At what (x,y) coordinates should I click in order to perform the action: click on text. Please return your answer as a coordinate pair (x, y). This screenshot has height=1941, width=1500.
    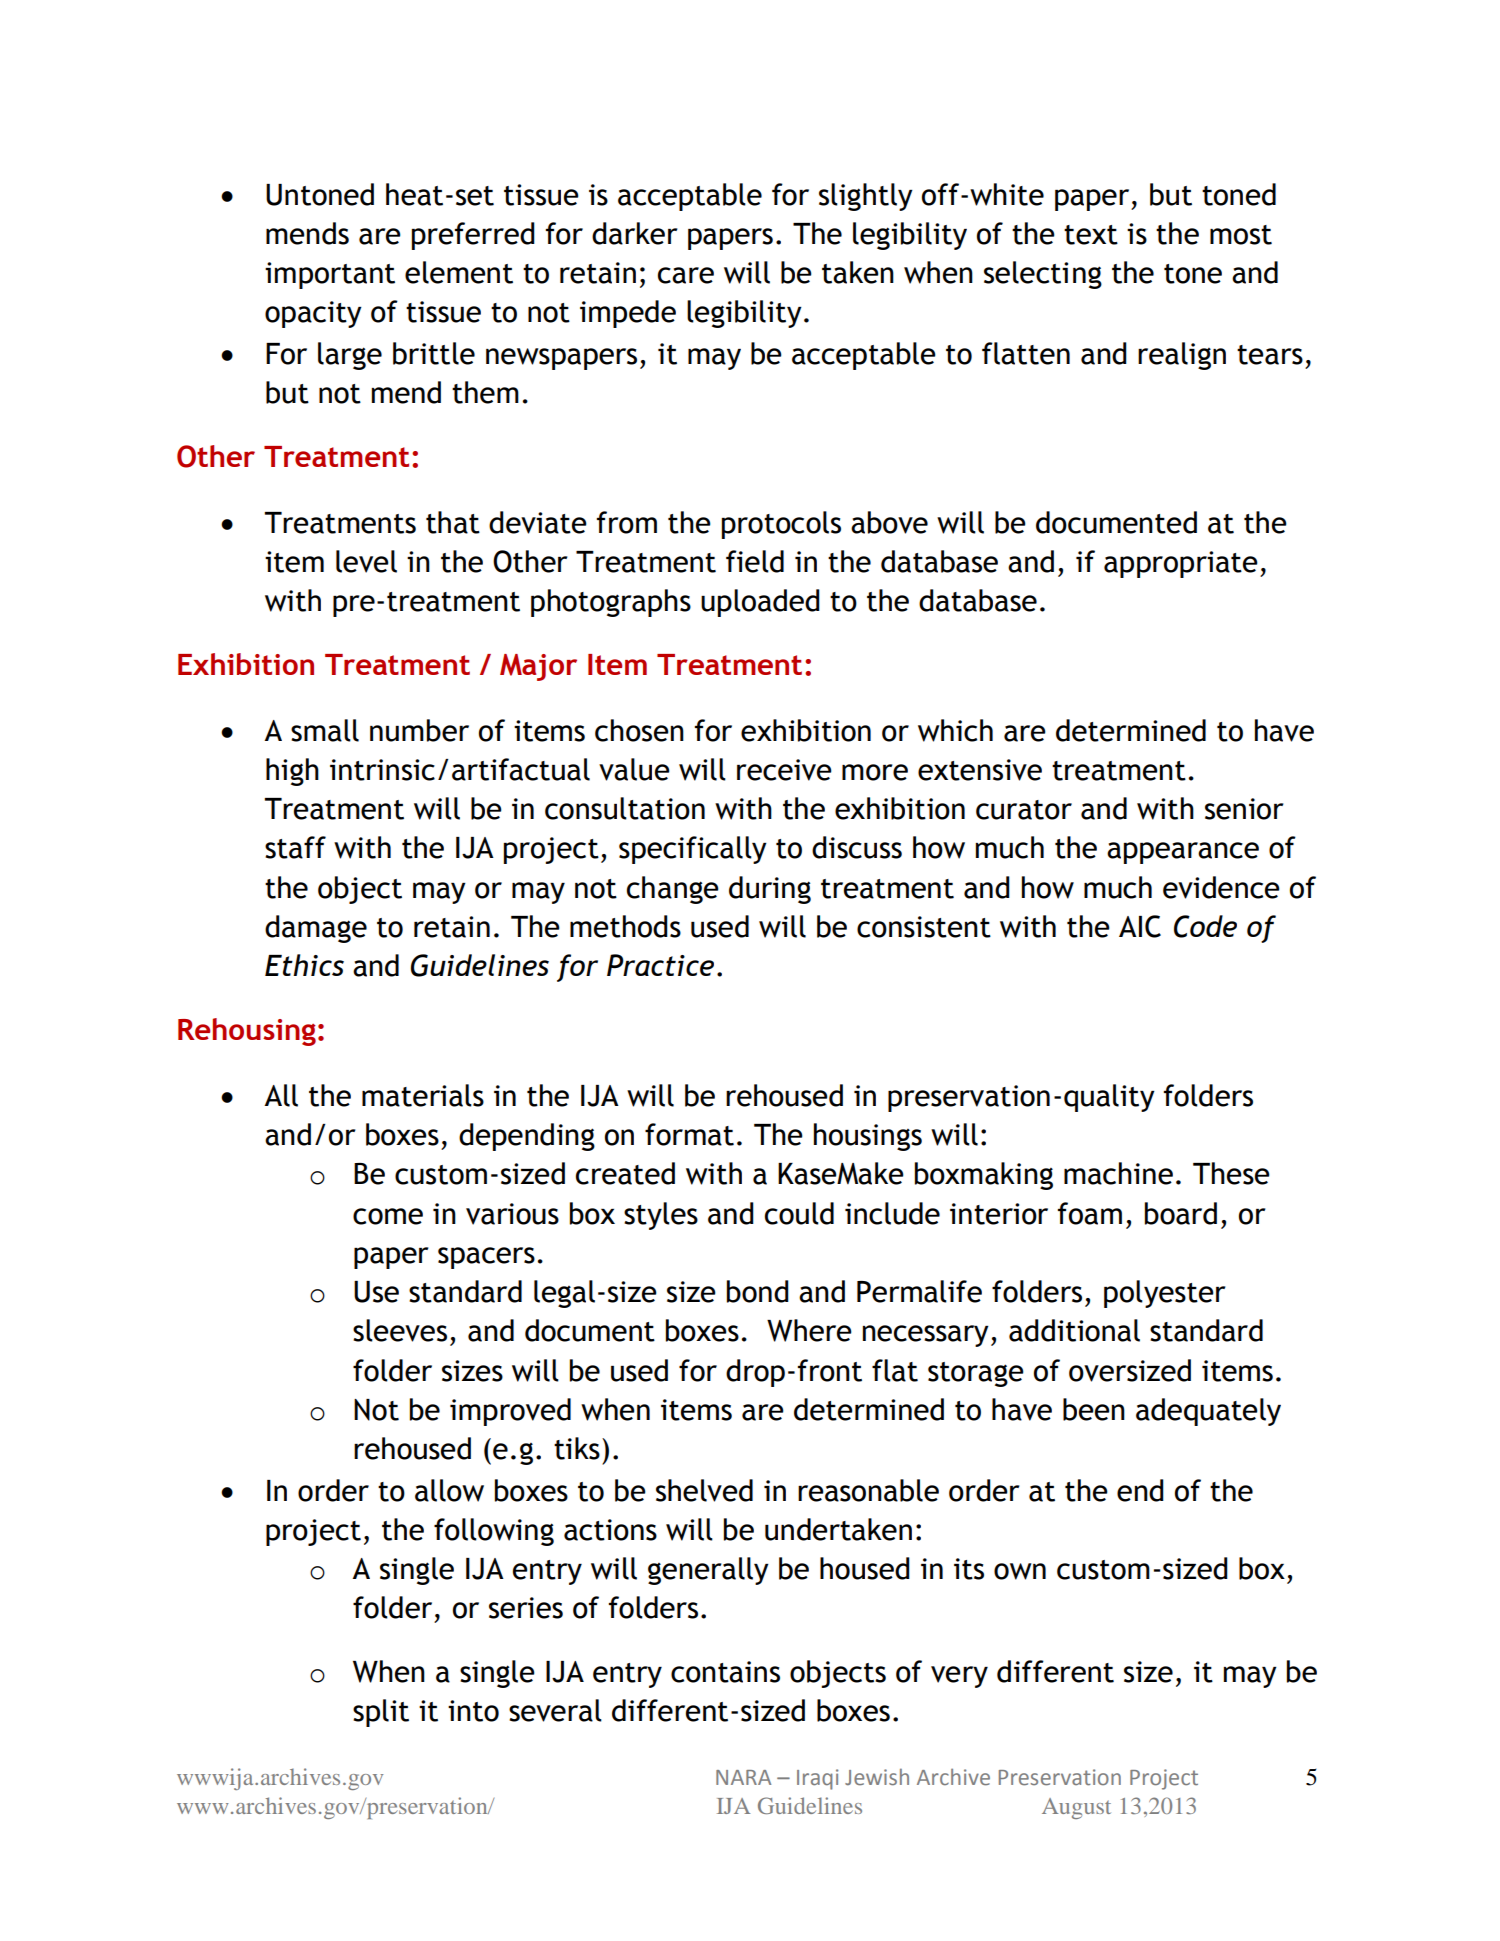
    Looking at the image, I should click on (1091, 235).
